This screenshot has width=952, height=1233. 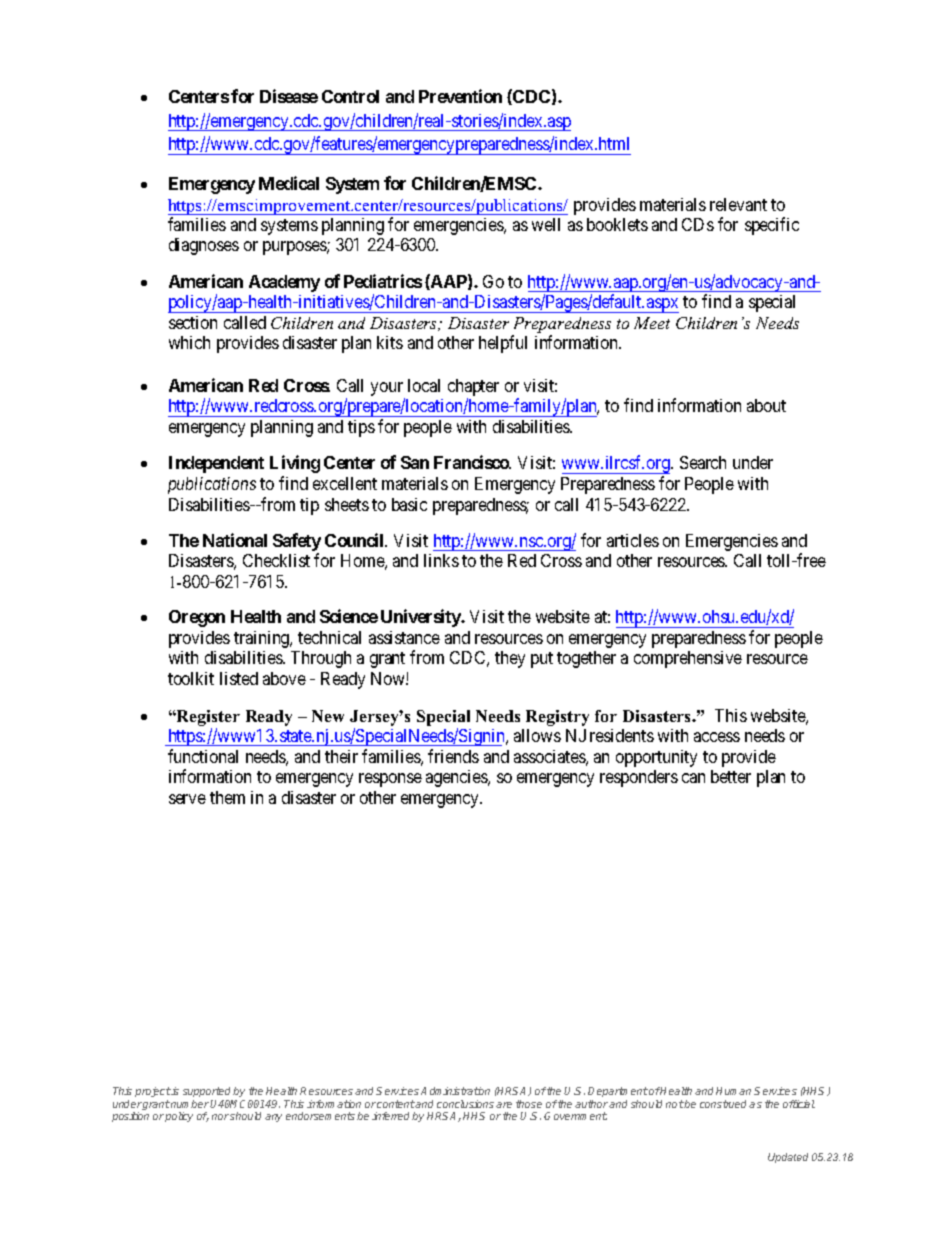 I want to click on comprehensive, so click(x=688, y=659).
